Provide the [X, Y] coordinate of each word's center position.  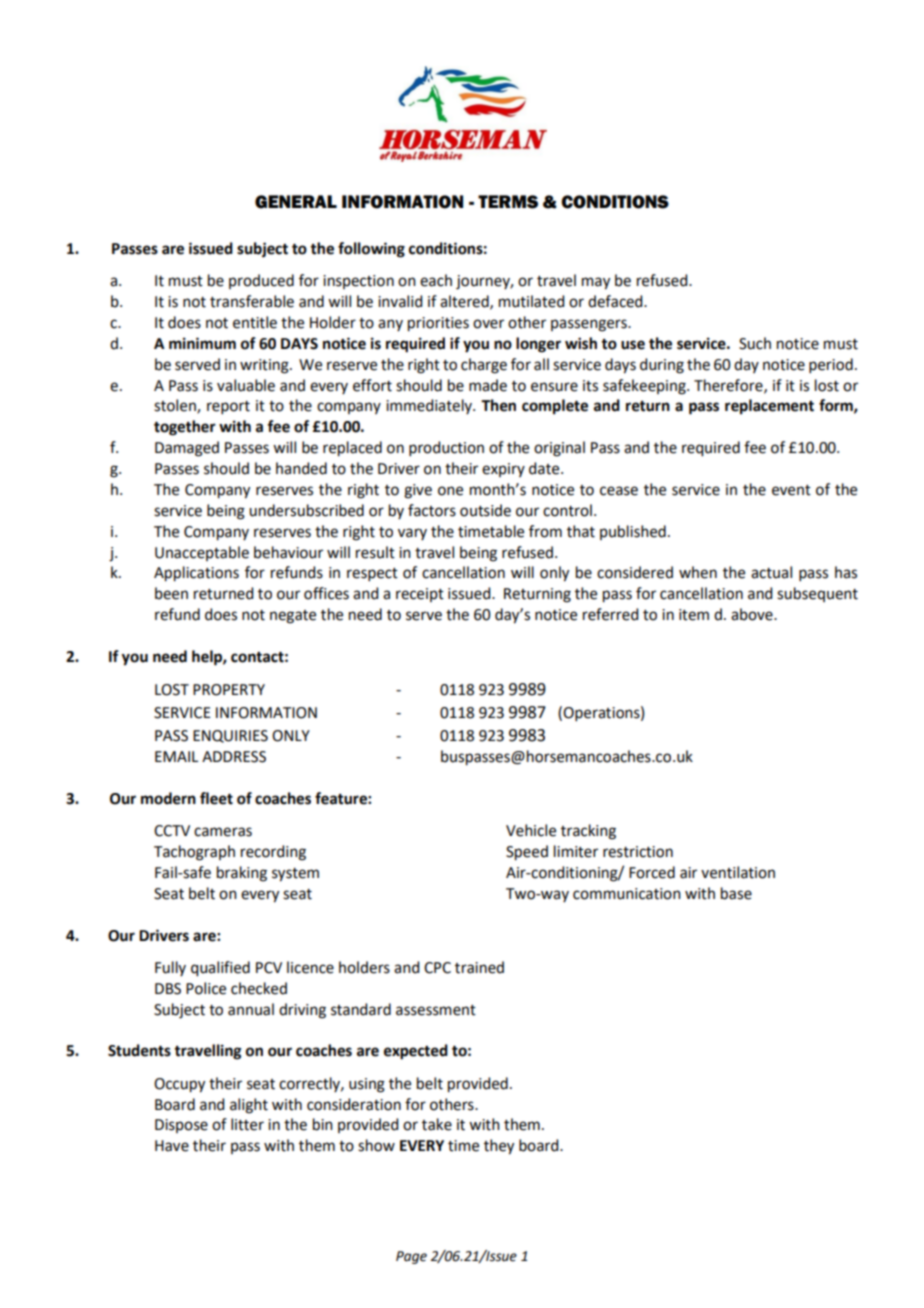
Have [172, 1146]
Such [755, 343]
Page [411, 1257]
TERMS [508, 202]
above [753, 614]
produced [261, 281]
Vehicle [531, 830]
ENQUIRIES [230, 736]
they [499, 1147]
